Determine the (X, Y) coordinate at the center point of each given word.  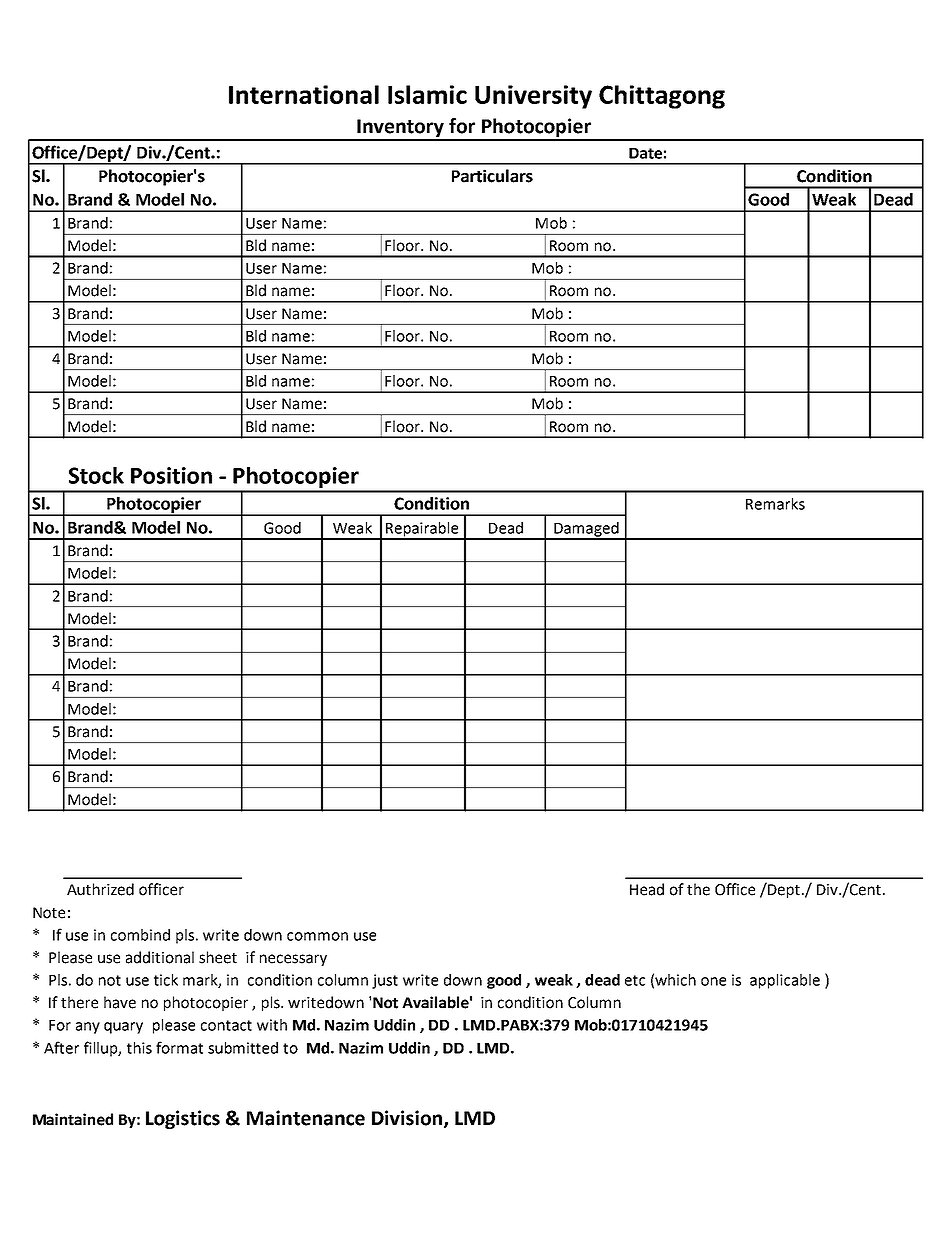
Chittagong (662, 97)
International (304, 94)
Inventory (400, 129)
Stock (96, 475)
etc (635, 980)
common (317, 936)
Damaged (586, 530)
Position (171, 475)
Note (49, 913)
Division (408, 1119)
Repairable (422, 530)
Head (647, 889)
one (713, 981)
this (139, 1048)
